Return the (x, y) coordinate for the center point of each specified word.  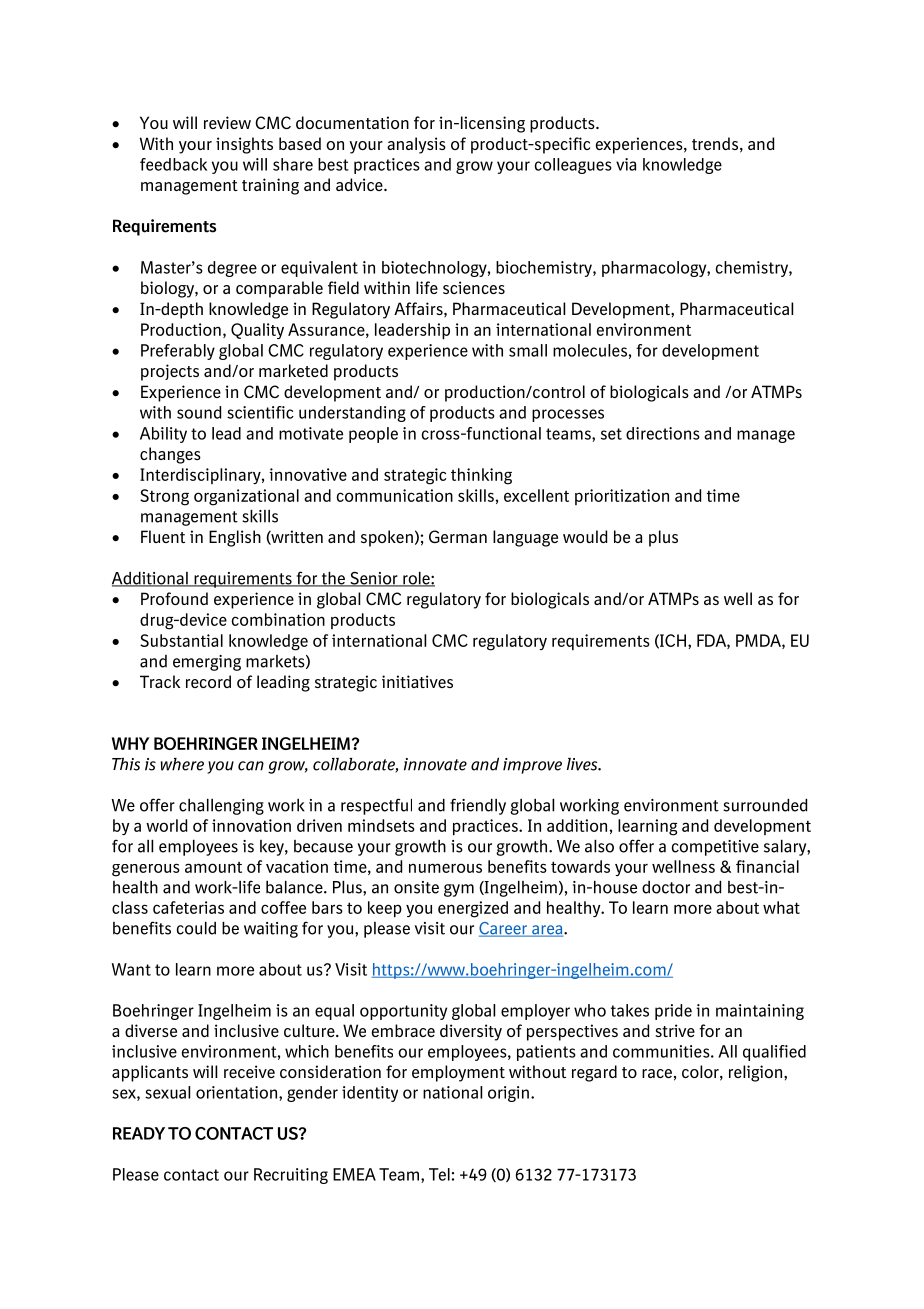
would (585, 536)
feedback (173, 164)
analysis (416, 145)
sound (199, 412)
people (373, 435)
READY (139, 1133)
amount (213, 867)
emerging (207, 663)
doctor (666, 887)
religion (755, 1073)
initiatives (417, 681)
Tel (439, 1174)
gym (459, 890)
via (626, 164)
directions (663, 433)
